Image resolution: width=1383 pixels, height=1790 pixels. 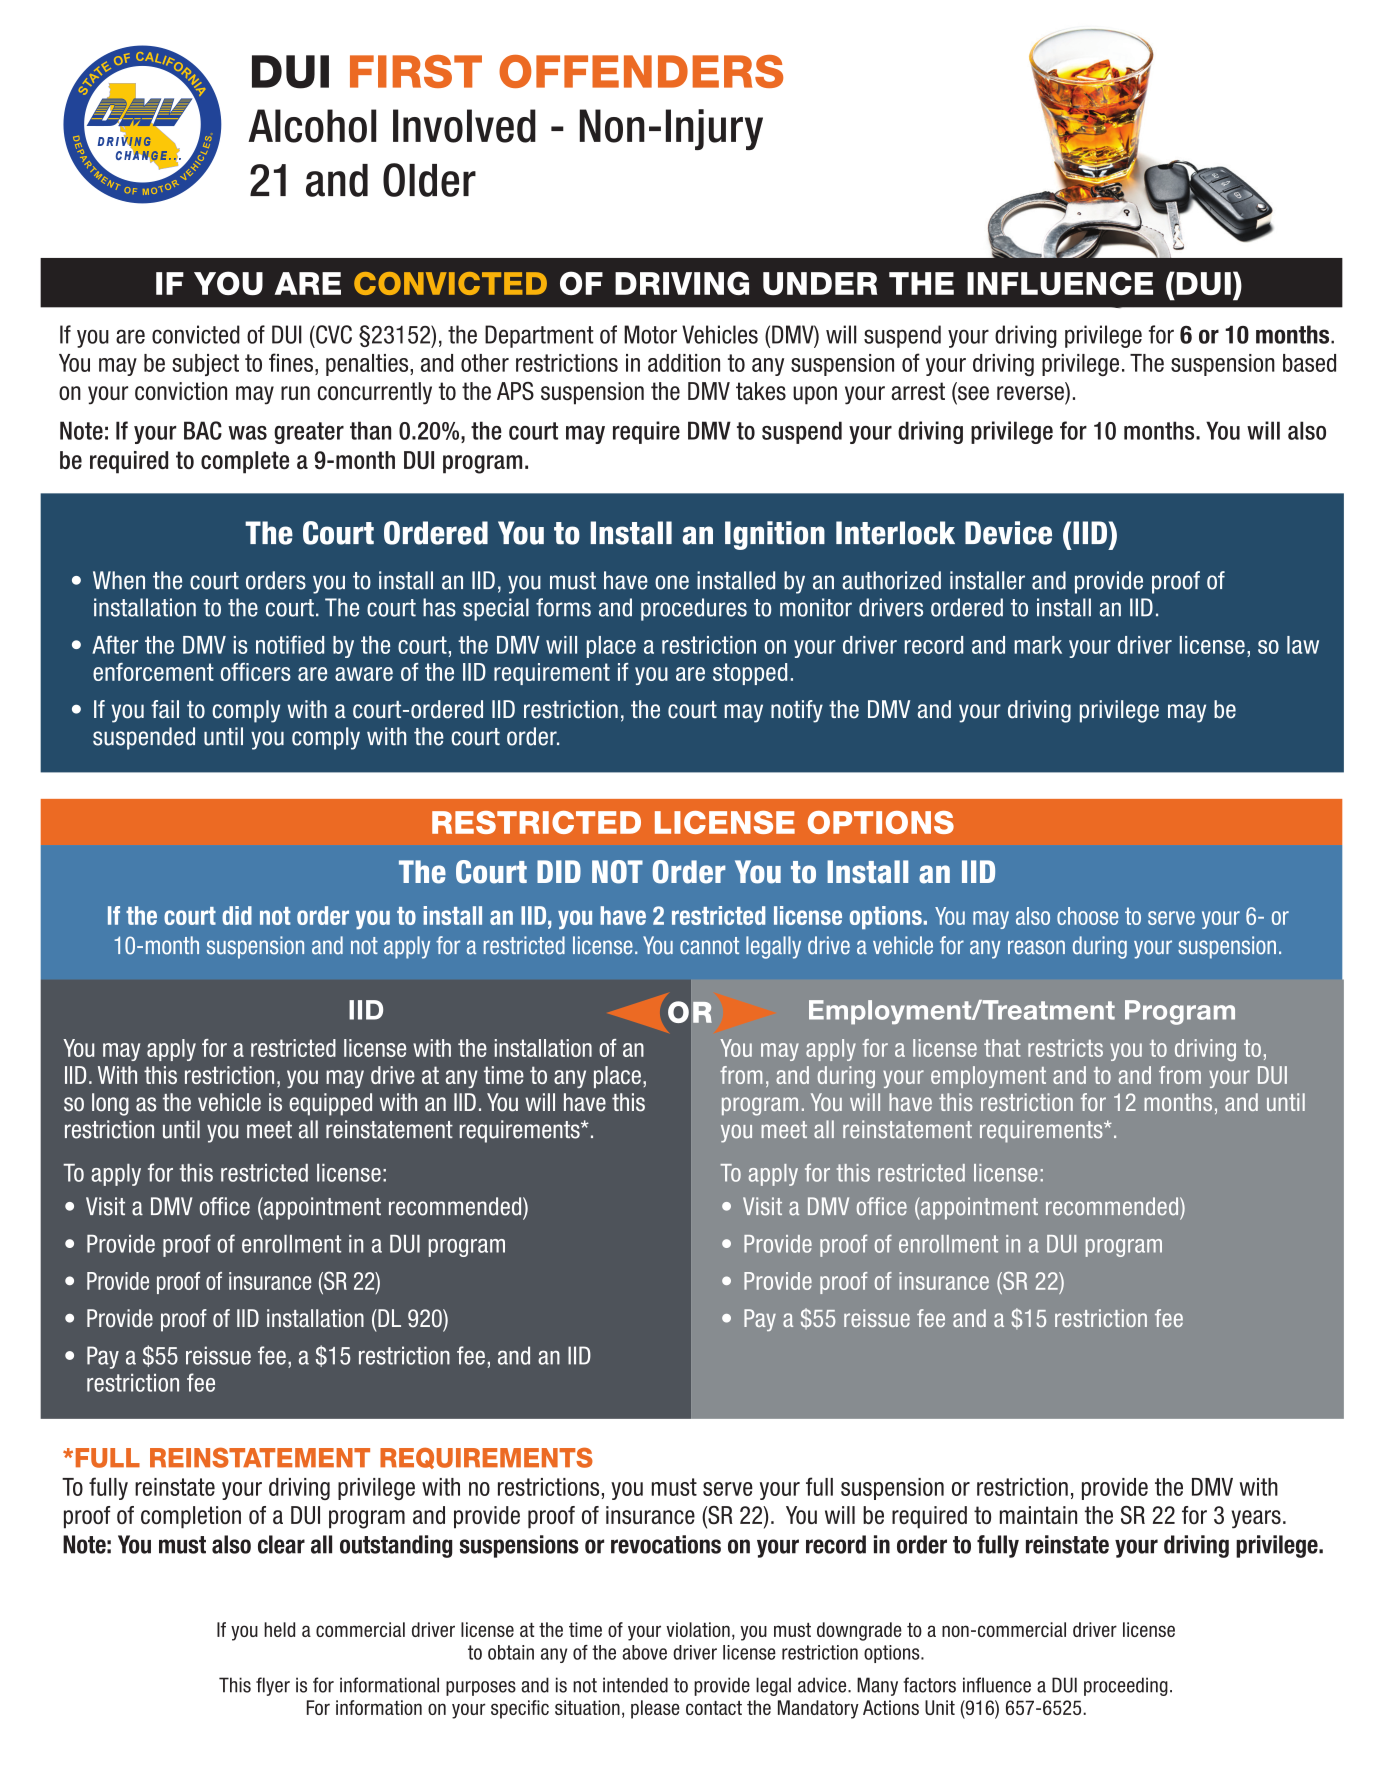 What do you see at coordinates (1309, 363) in the document?
I see `based` at bounding box center [1309, 363].
